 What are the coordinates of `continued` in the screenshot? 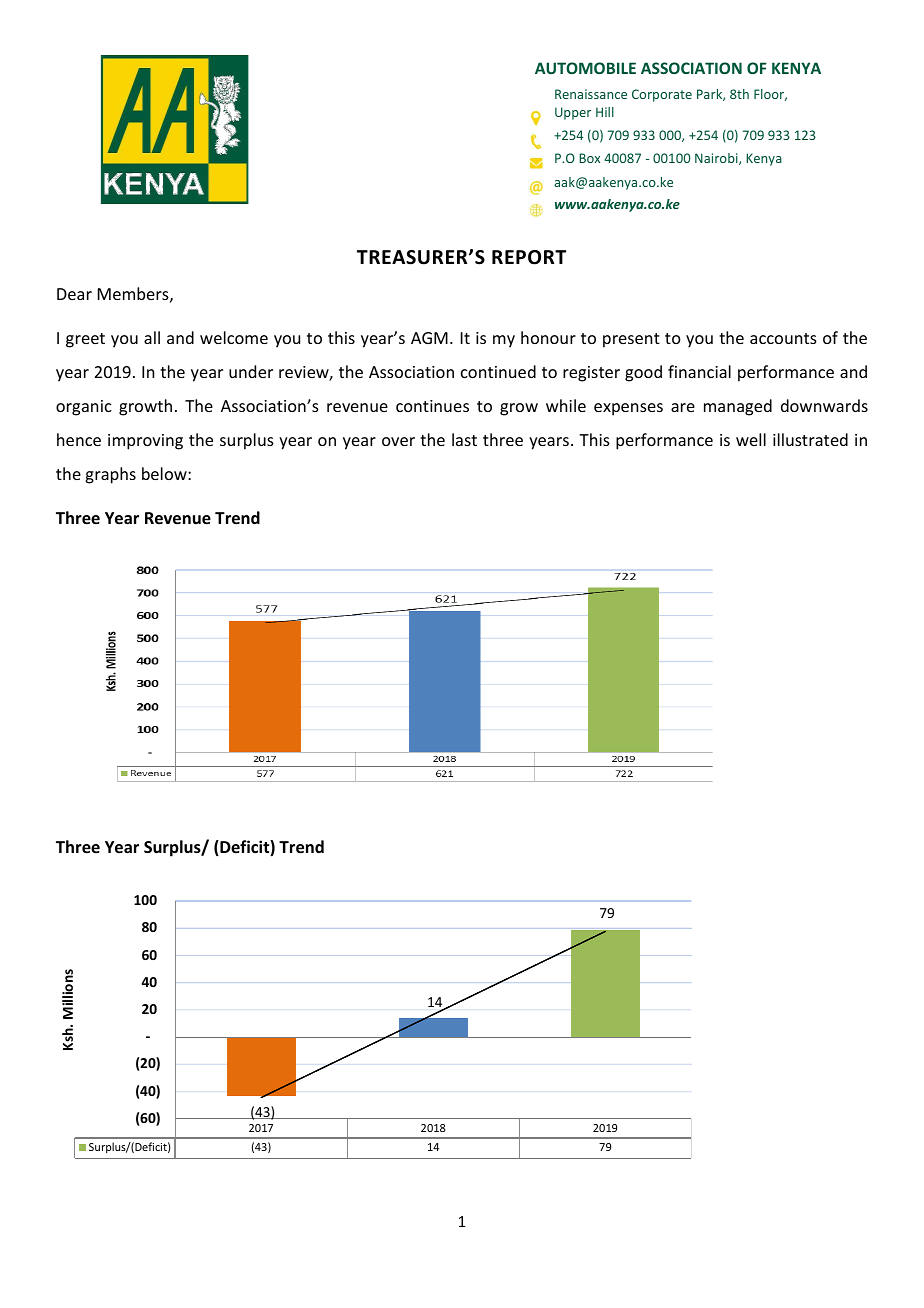 It's located at (498, 371).
